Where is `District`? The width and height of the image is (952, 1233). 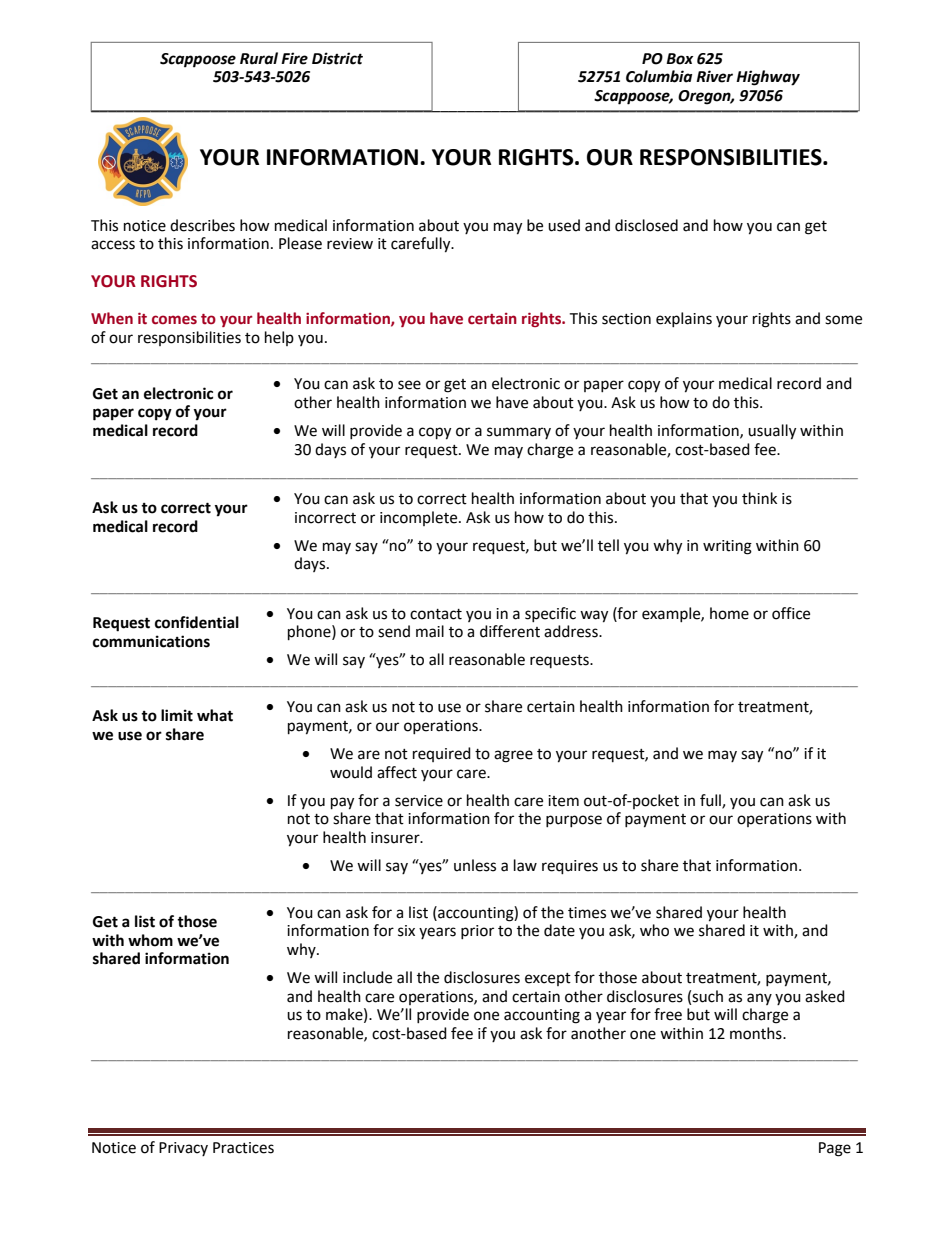
District is located at coordinates (337, 58).
